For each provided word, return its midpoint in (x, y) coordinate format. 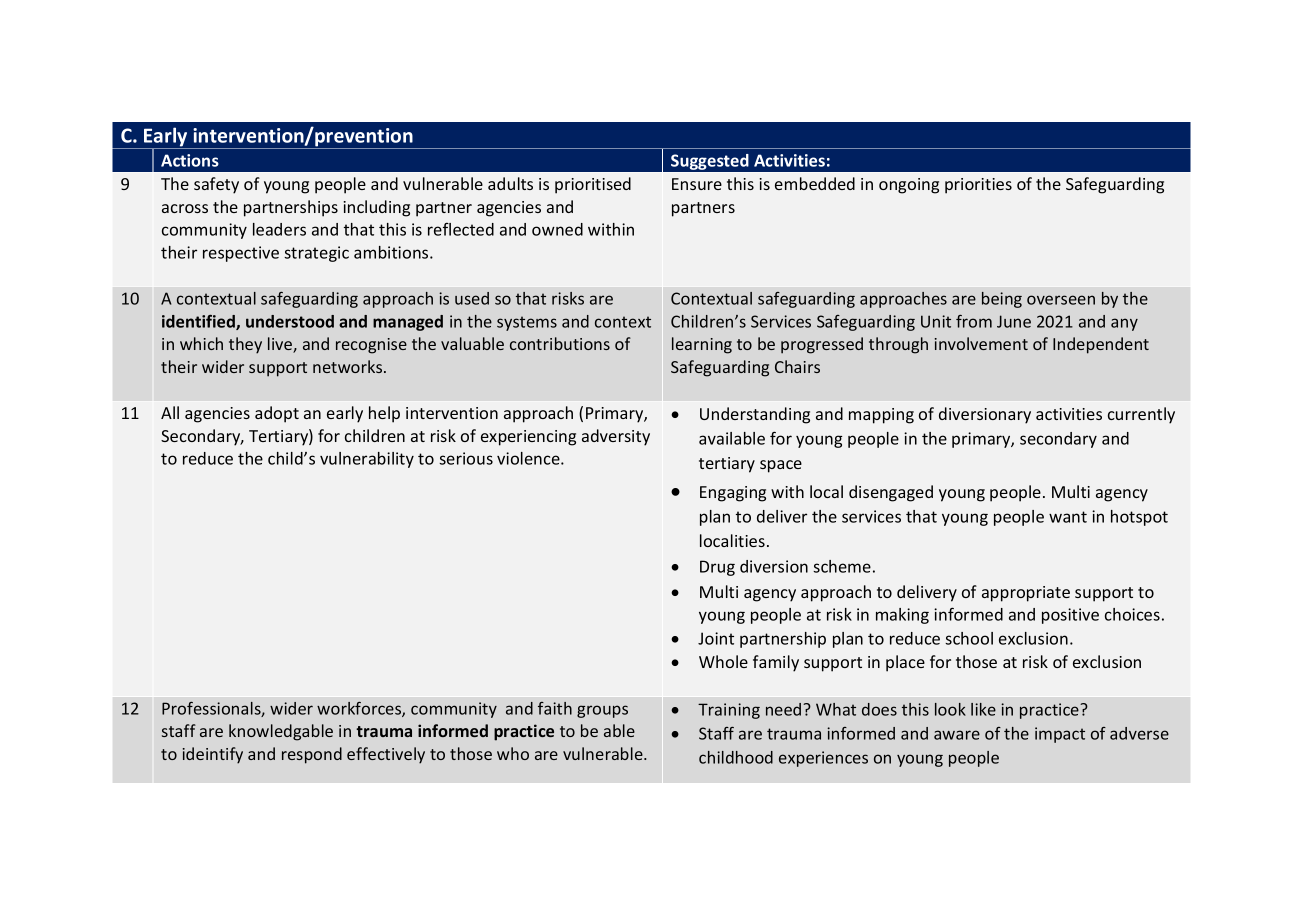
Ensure (697, 184)
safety (216, 185)
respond (312, 755)
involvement (981, 343)
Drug (717, 568)
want (1068, 517)
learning (702, 345)
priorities (978, 186)
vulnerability (367, 460)
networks (349, 366)
